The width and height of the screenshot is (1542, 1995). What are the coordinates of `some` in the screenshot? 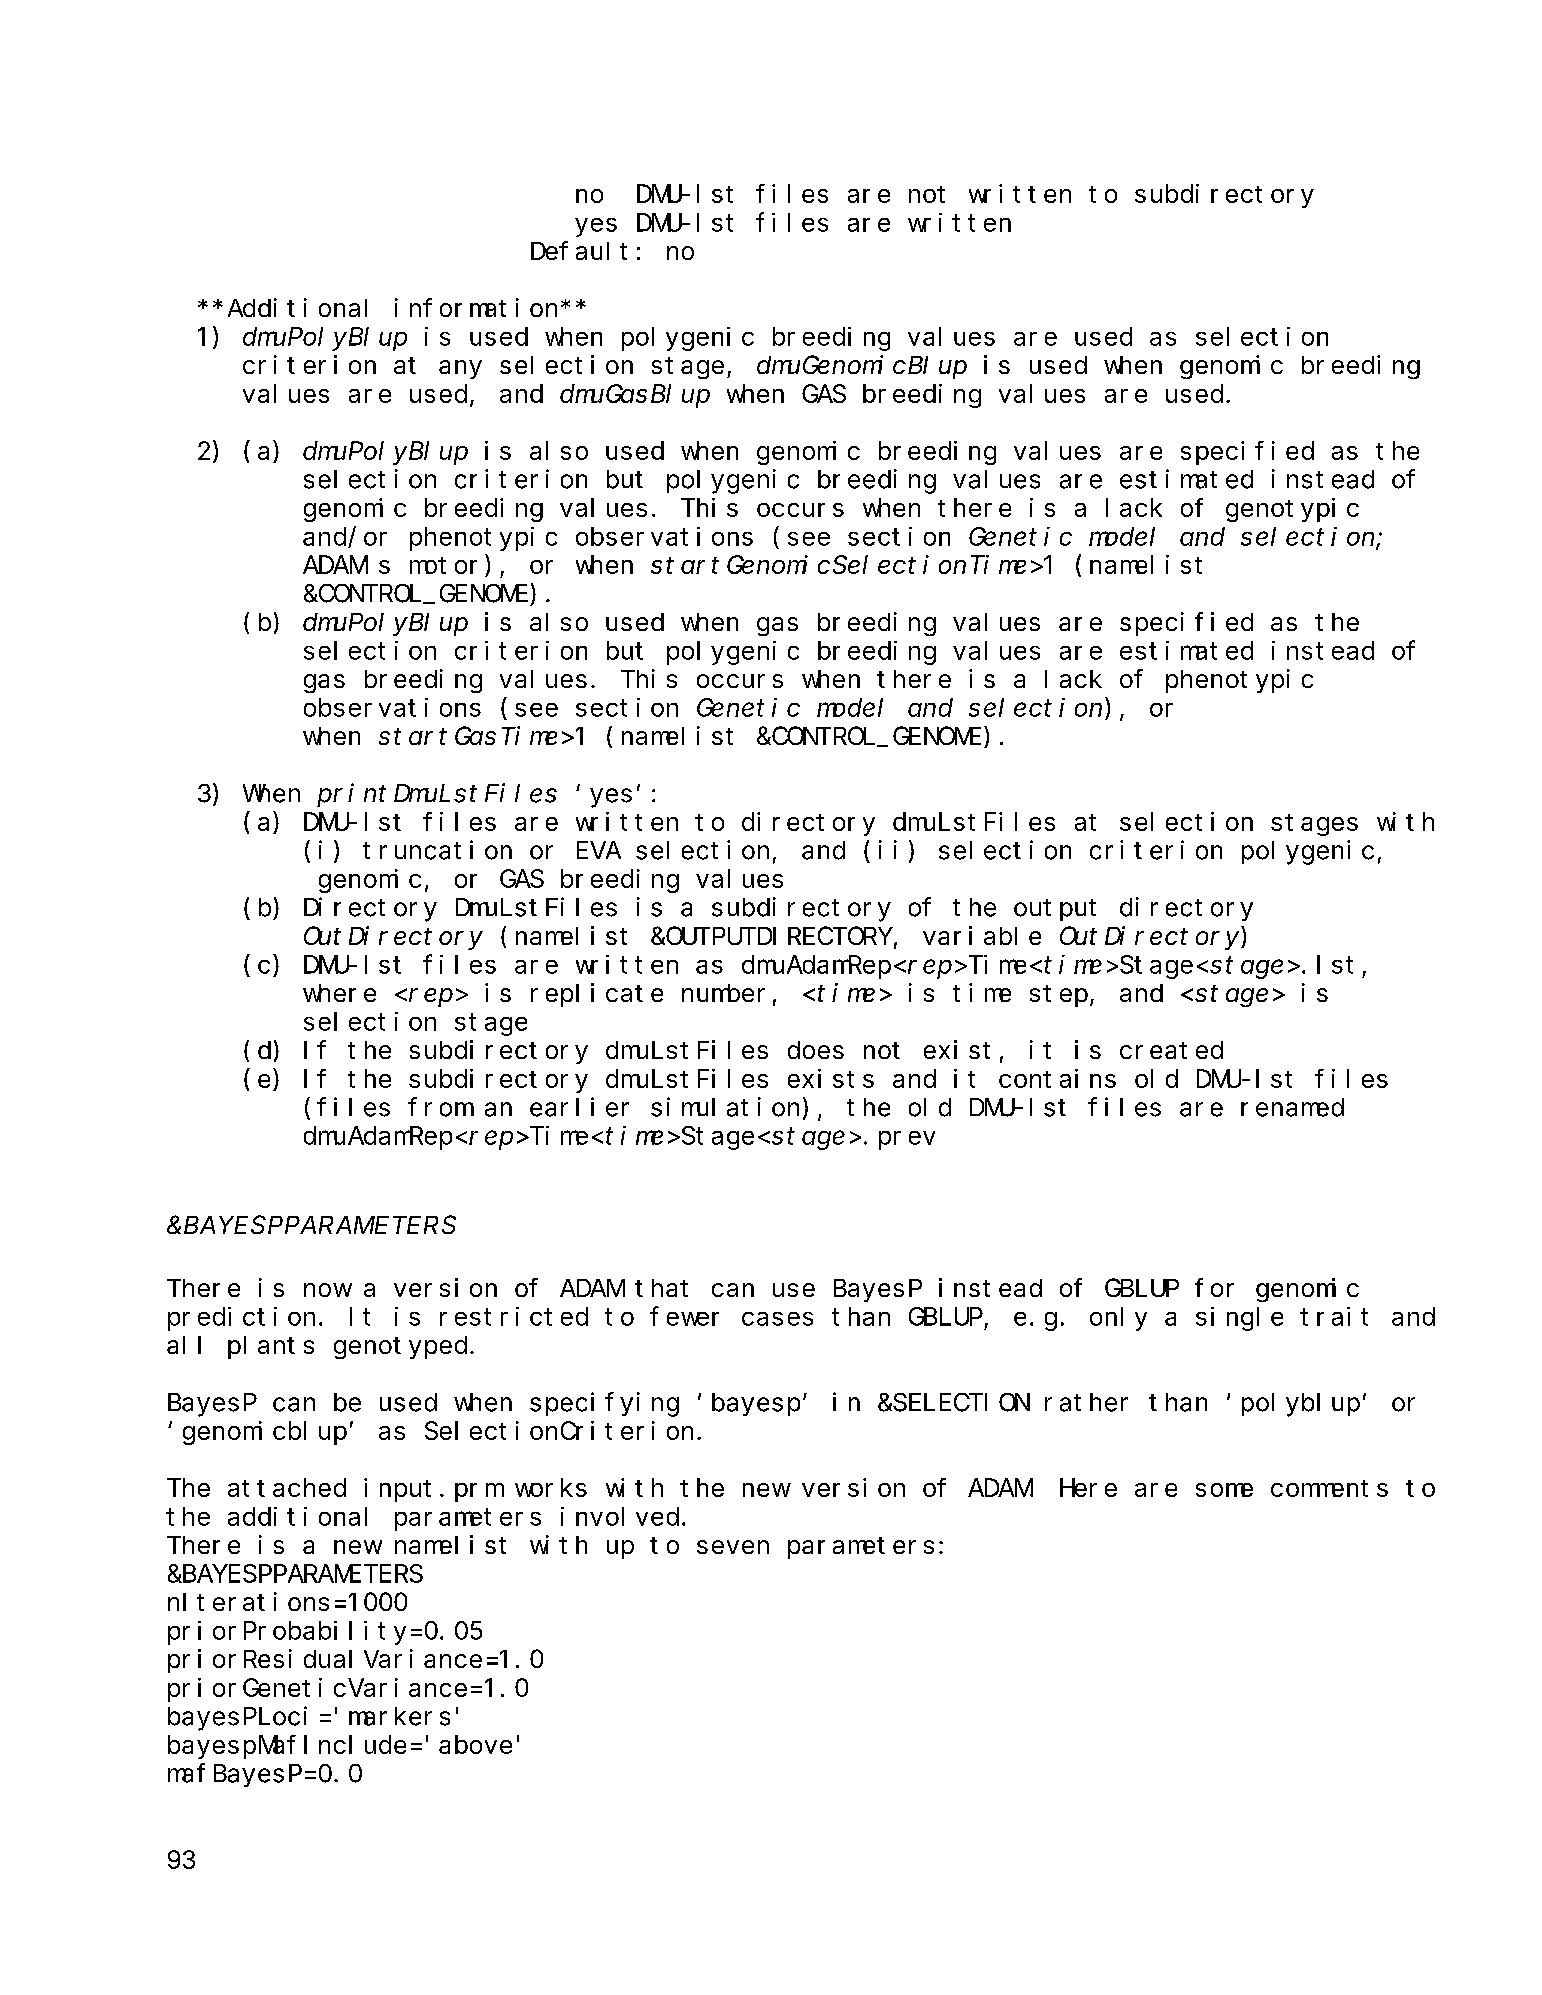 It's located at (1224, 1490).
